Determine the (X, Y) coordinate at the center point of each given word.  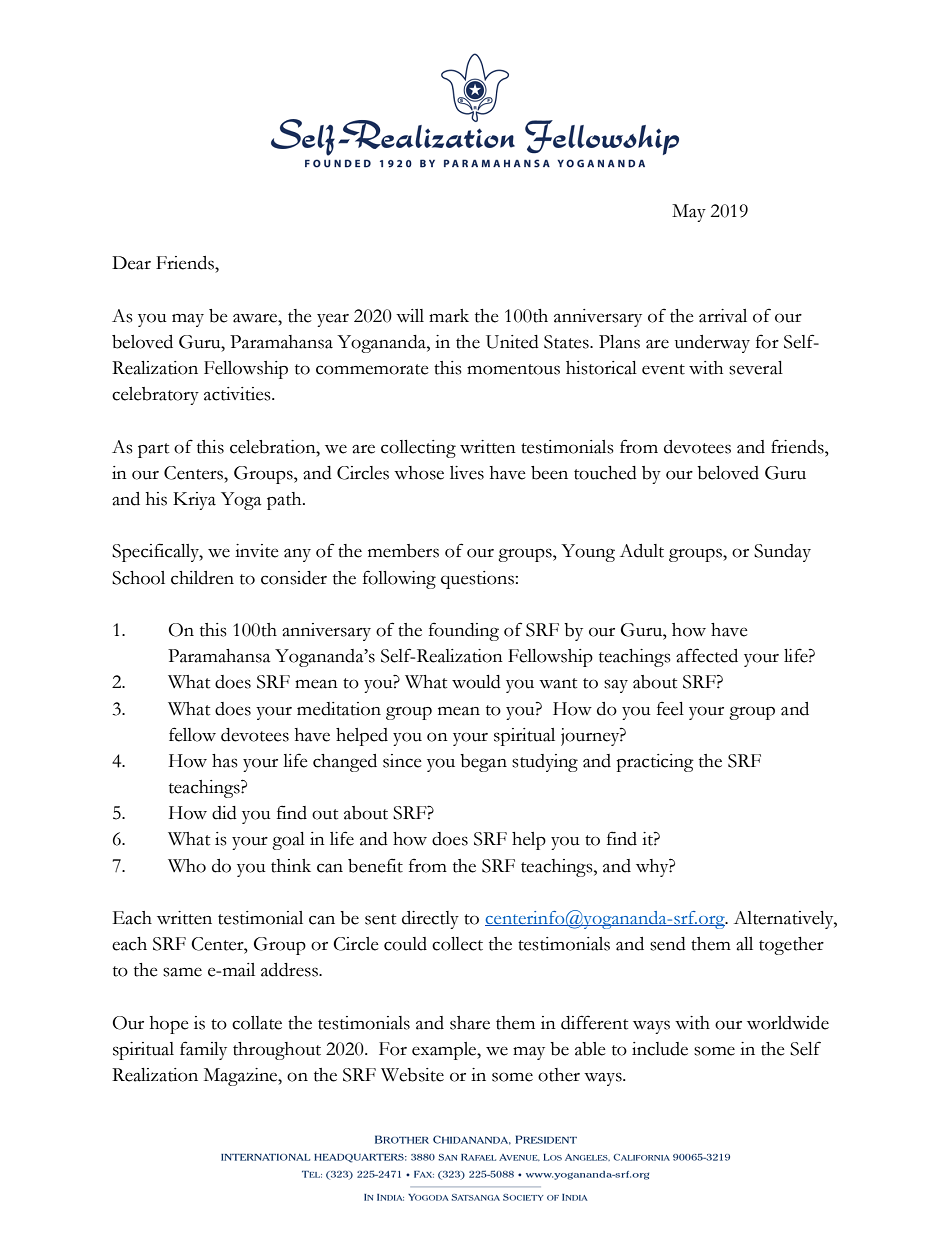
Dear (131, 263)
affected (707, 655)
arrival (723, 316)
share (470, 1023)
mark (449, 316)
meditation (339, 709)
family (203, 1050)
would (476, 682)
